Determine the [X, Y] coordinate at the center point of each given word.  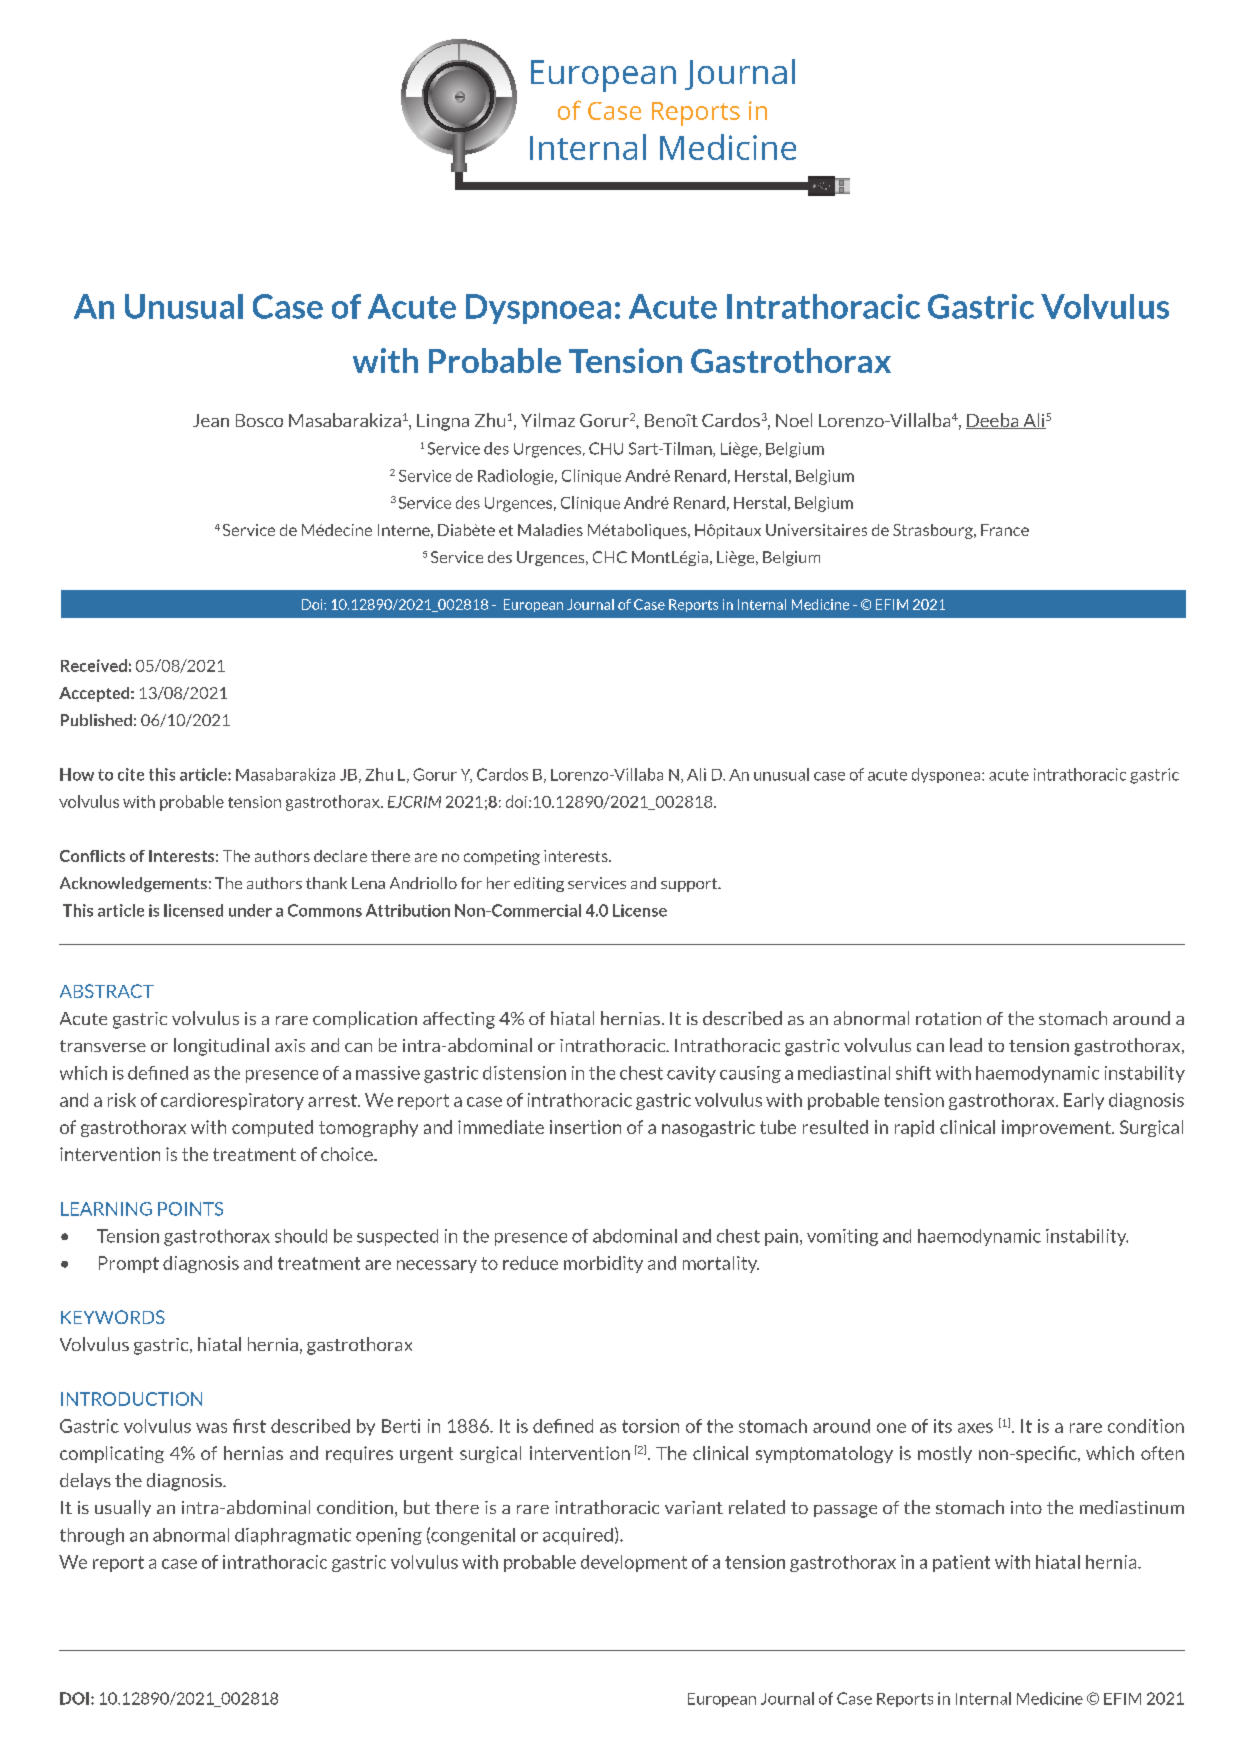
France [1005, 530]
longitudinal [221, 1047]
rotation [948, 1018]
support [690, 885]
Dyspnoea [538, 309]
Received [94, 665]
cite [131, 774]
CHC [610, 557]
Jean [211, 420]
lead [966, 1045]
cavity [691, 1074]
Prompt [129, 1264]
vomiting [842, 1237]
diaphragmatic [293, 1536]
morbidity [603, 1264]
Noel [794, 420]
